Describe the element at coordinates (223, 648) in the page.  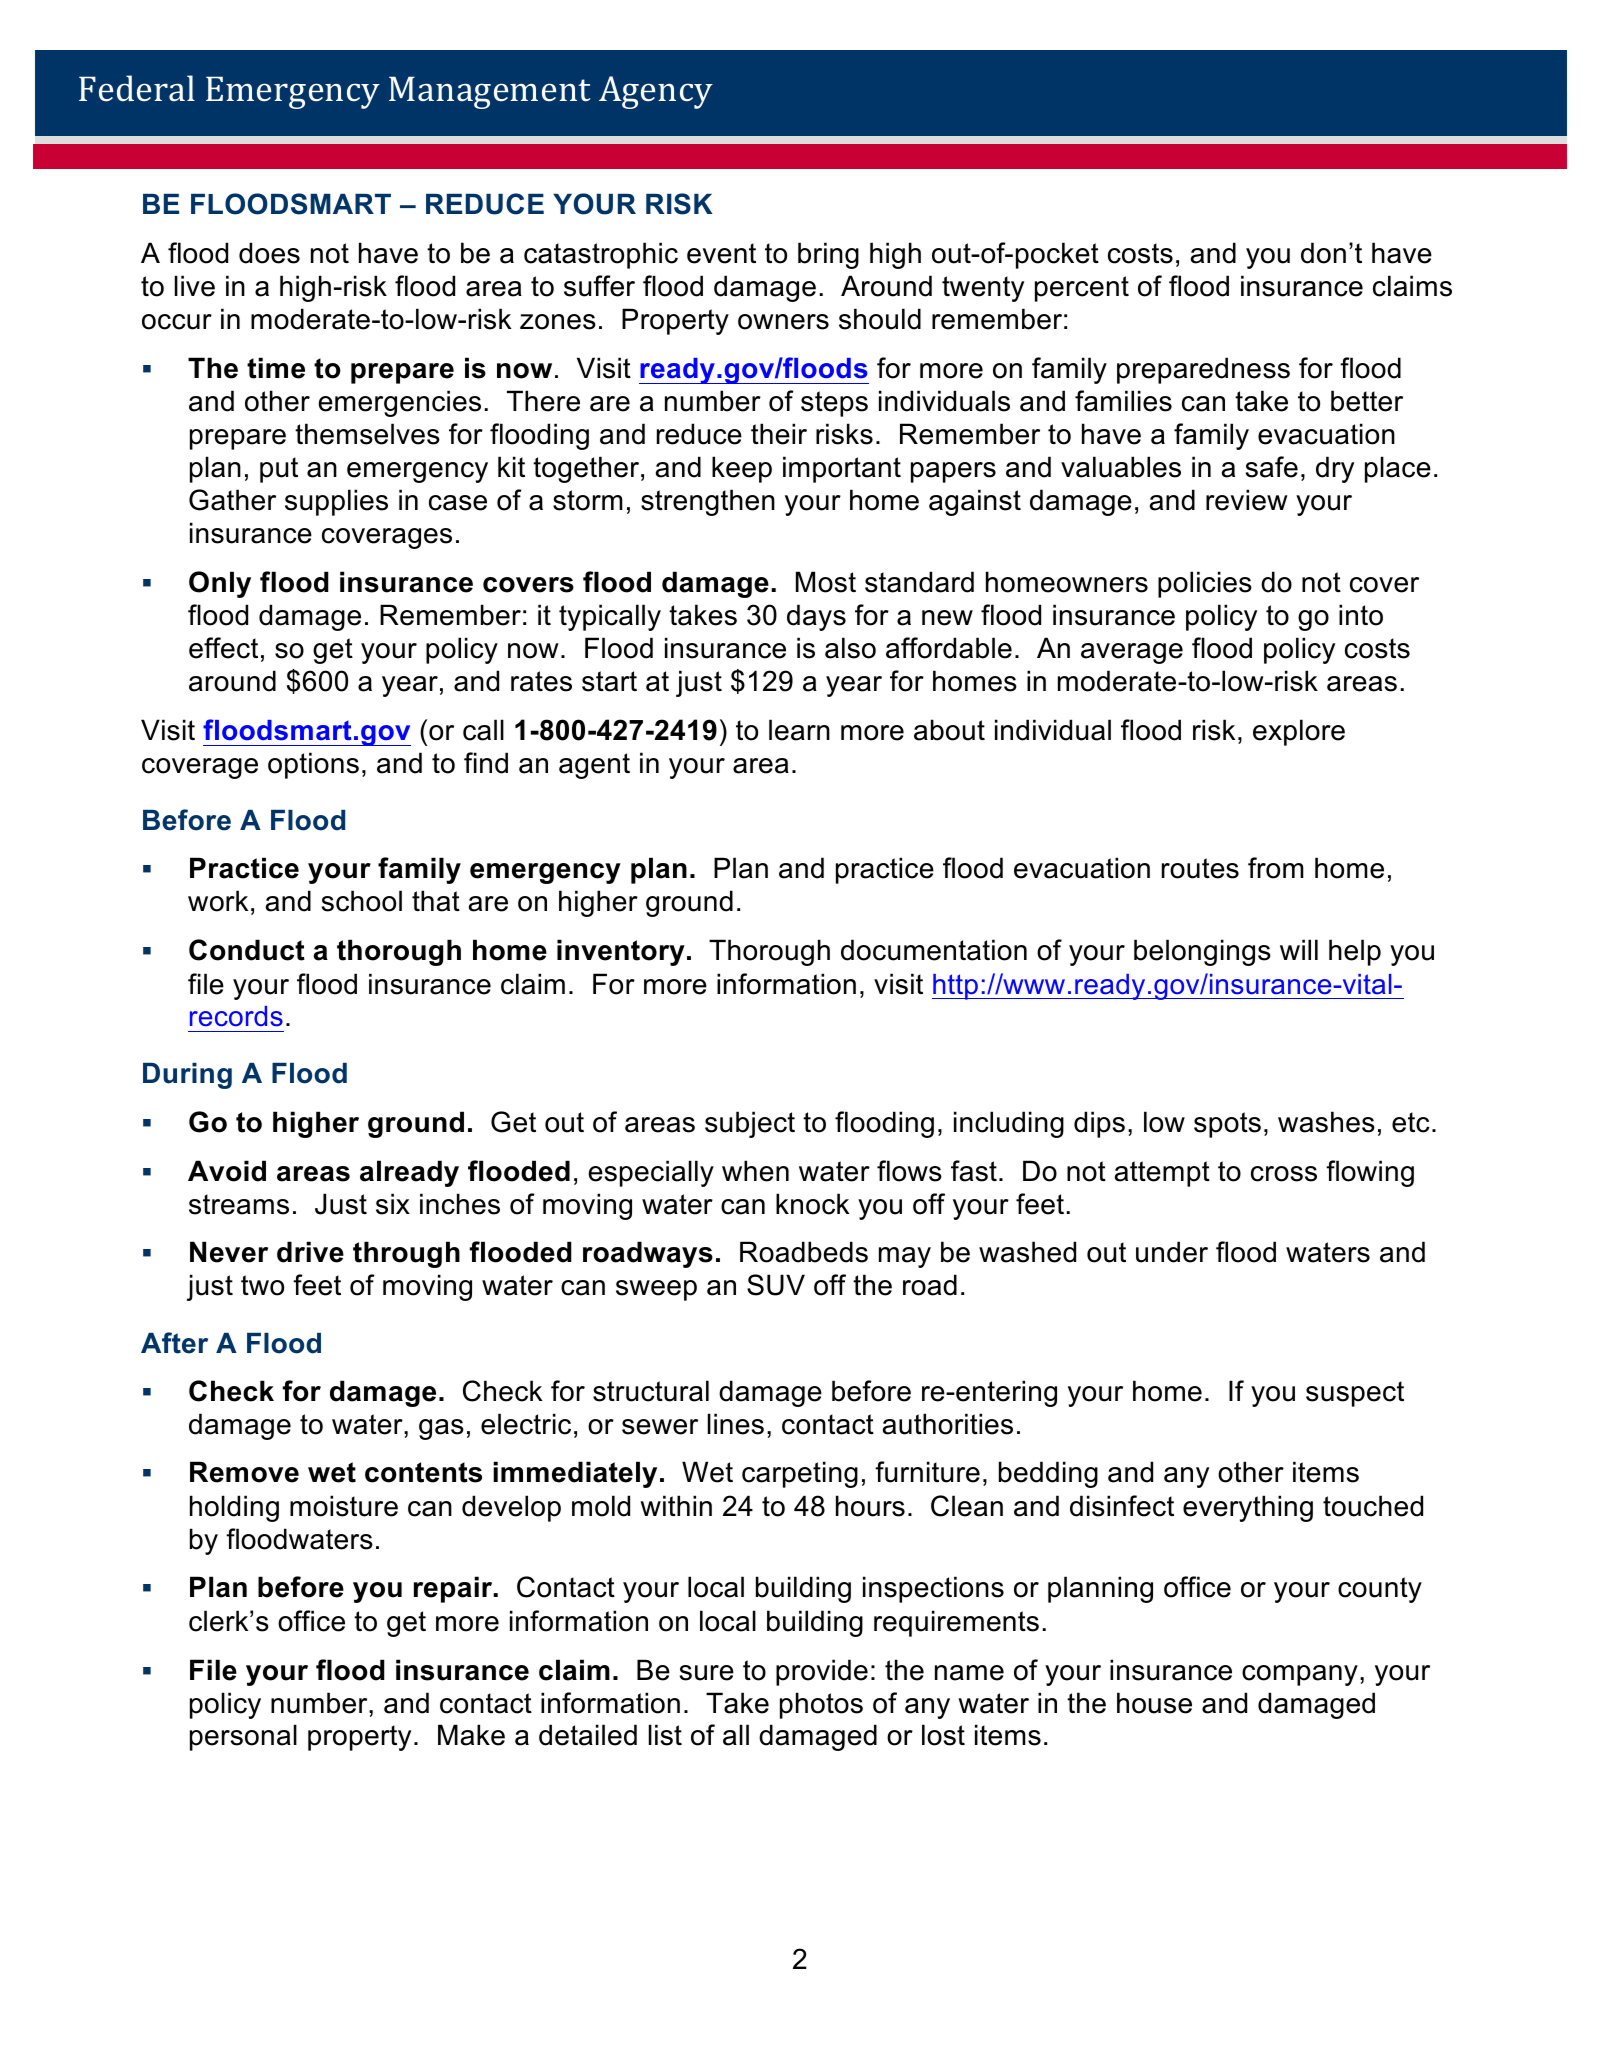
I see `effect` at that location.
